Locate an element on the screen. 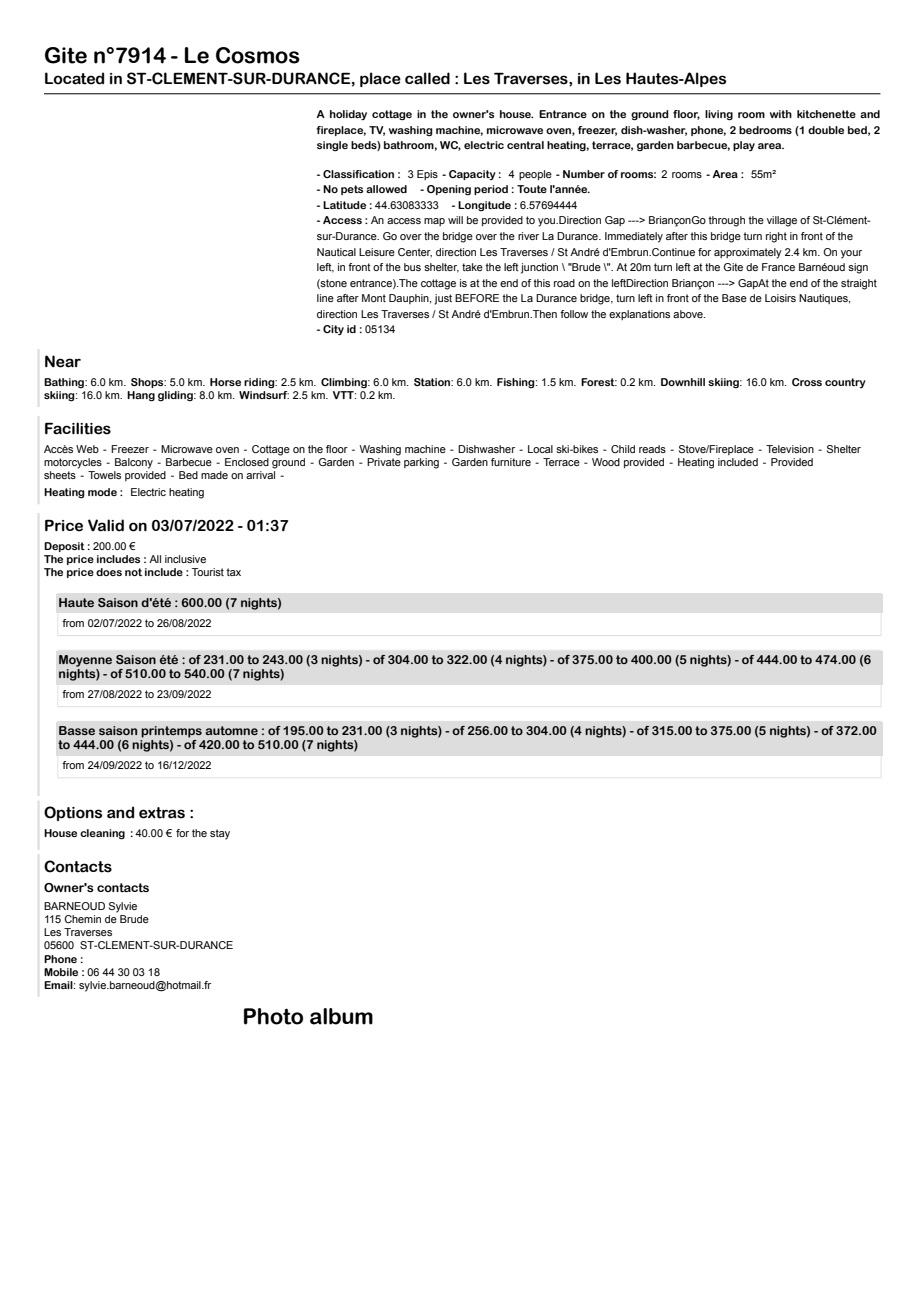 This screenshot has width=924, height=1308. Climbing is located at coordinates (345, 383).
